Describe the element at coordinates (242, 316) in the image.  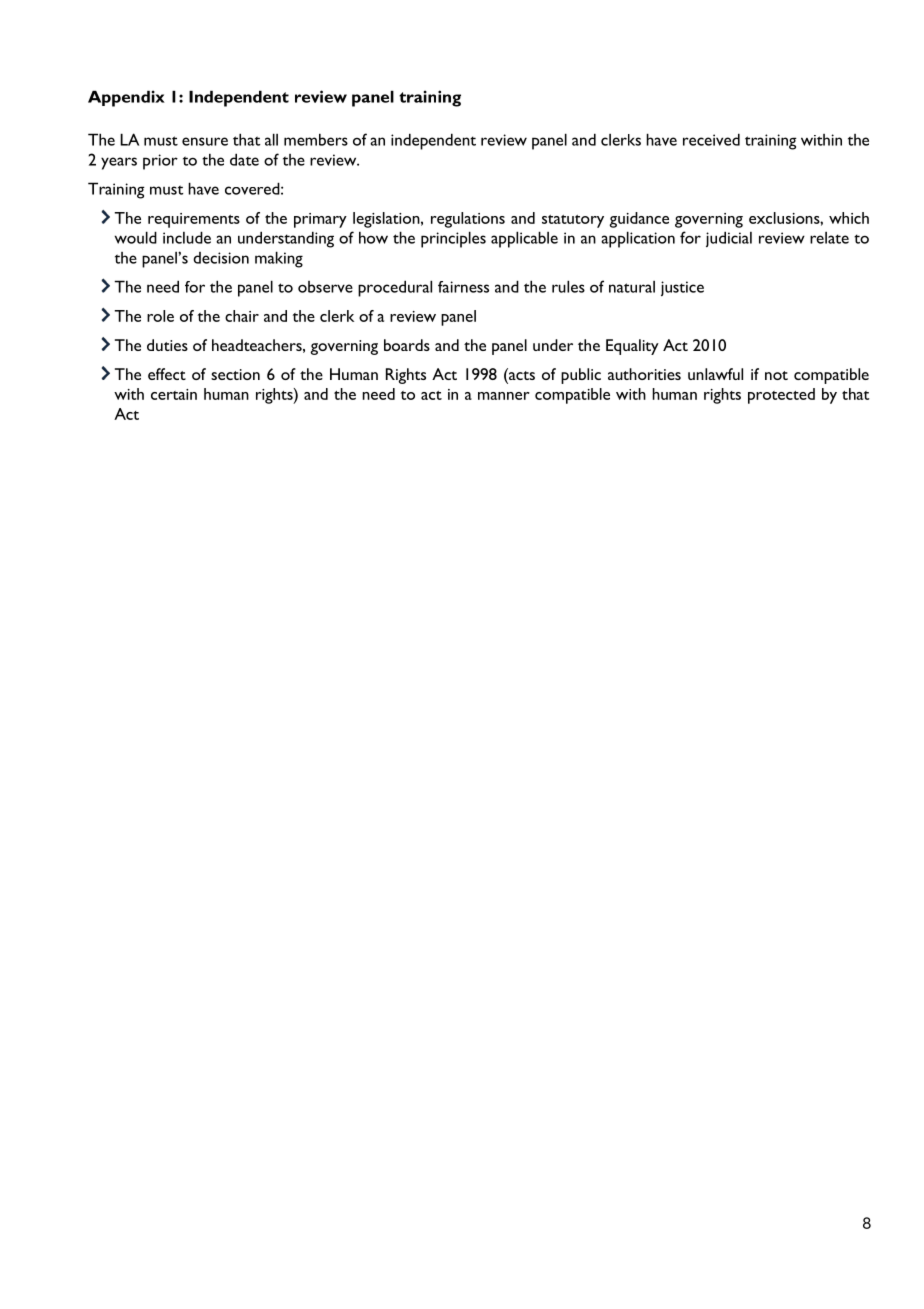
I see `chair` at that location.
